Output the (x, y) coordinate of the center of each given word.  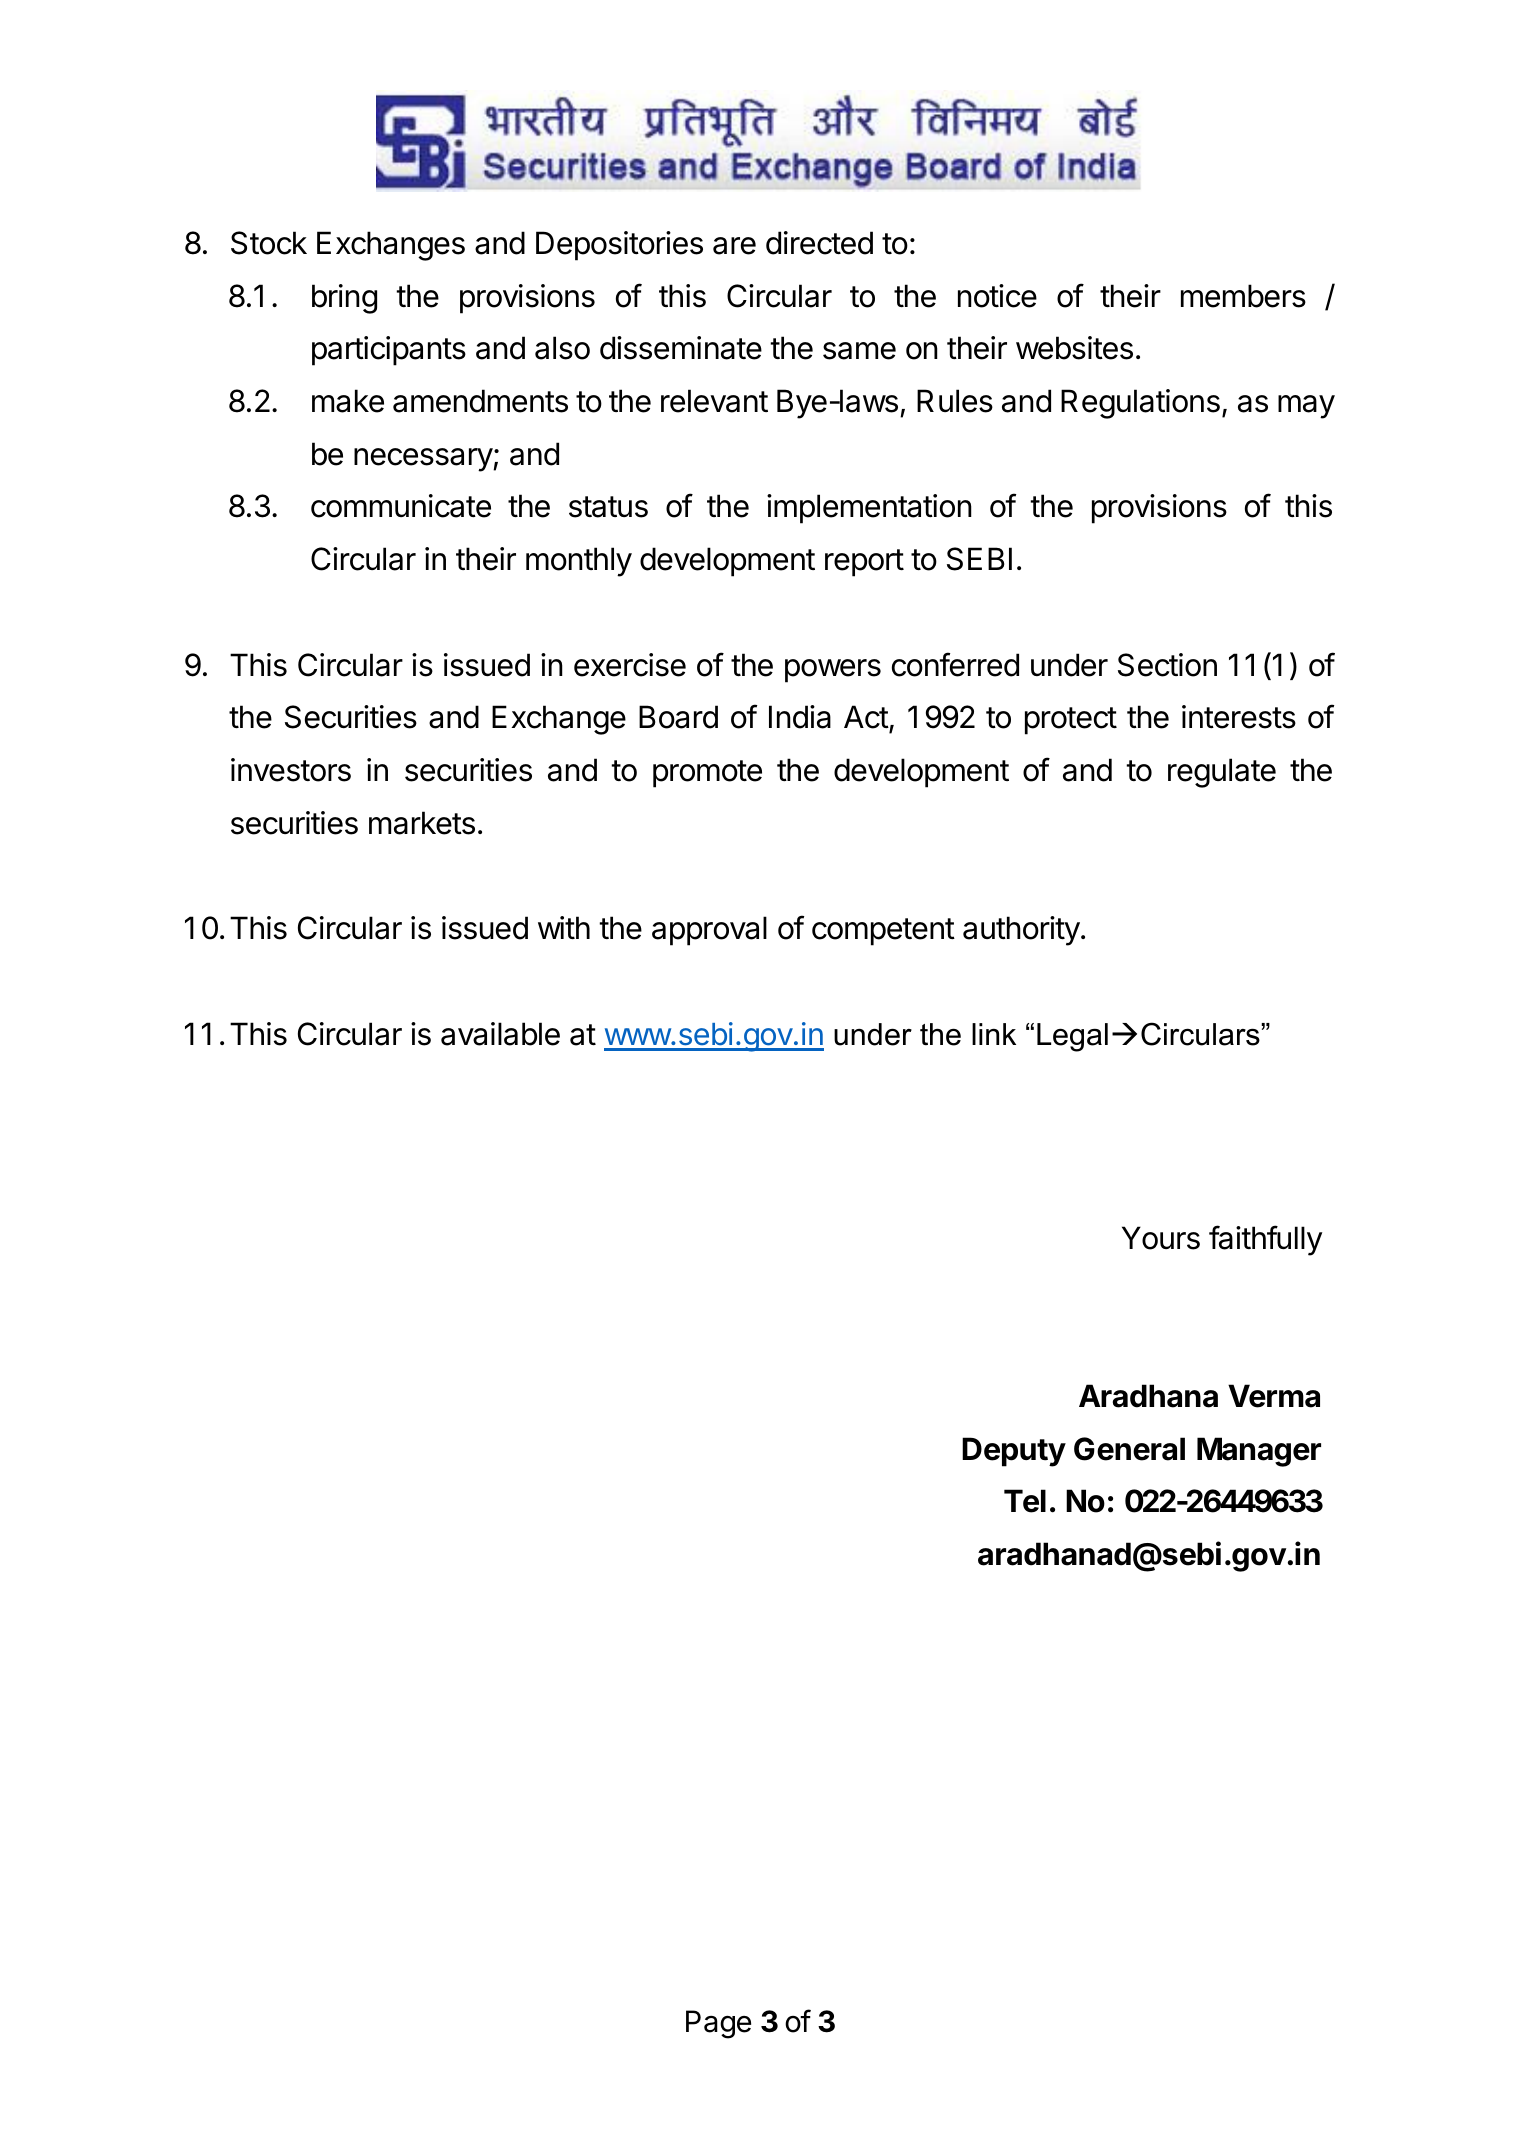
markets (422, 823)
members (1243, 296)
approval (709, 931)
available (500, 1034)
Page (718, 2024)
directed (819, 243)
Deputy (1014, 1452)
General (1129, 1449)
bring (344, 299)
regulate (1222, 773)
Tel (1025, 1501)
